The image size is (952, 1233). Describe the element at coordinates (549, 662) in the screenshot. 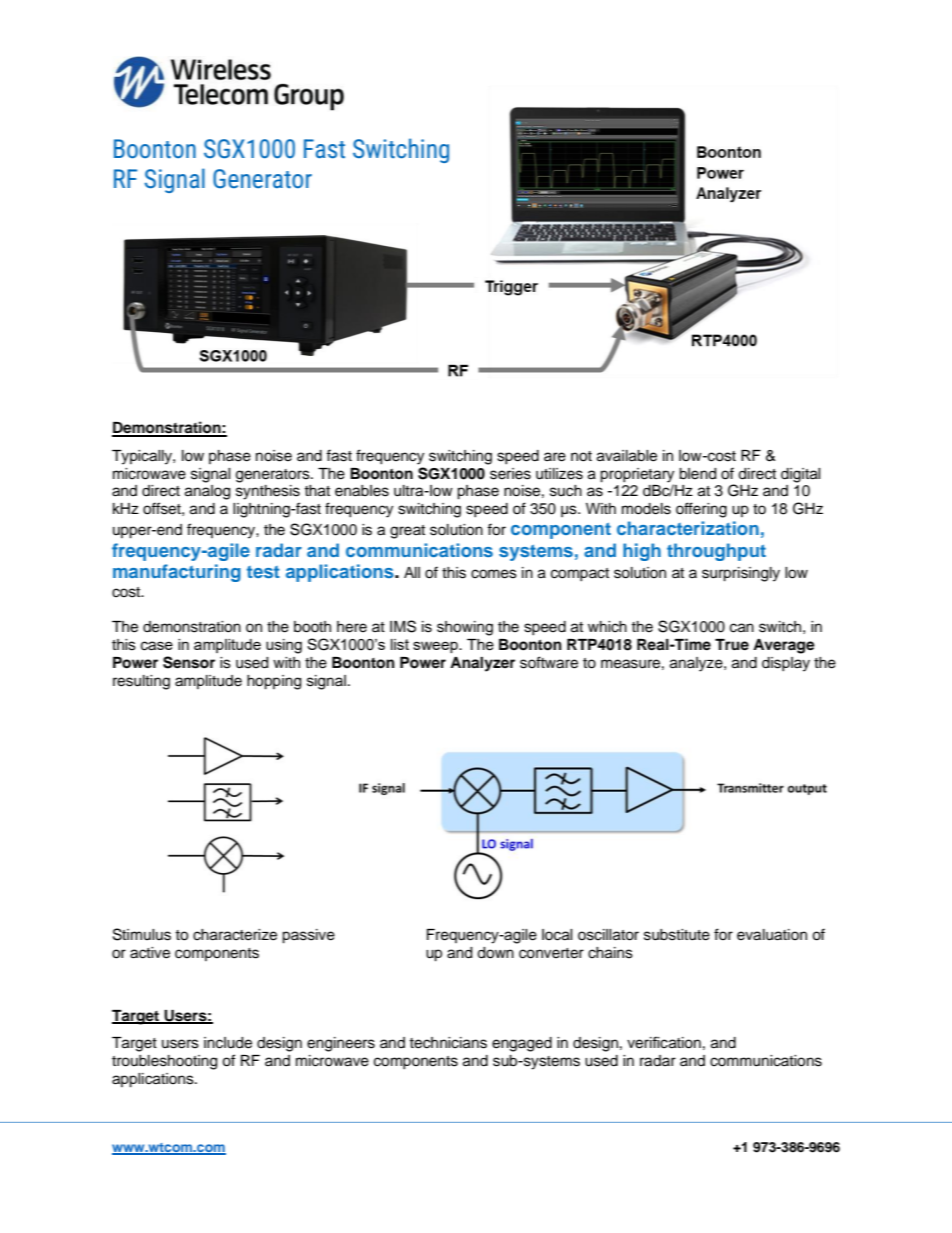

I see `software` at that location.
